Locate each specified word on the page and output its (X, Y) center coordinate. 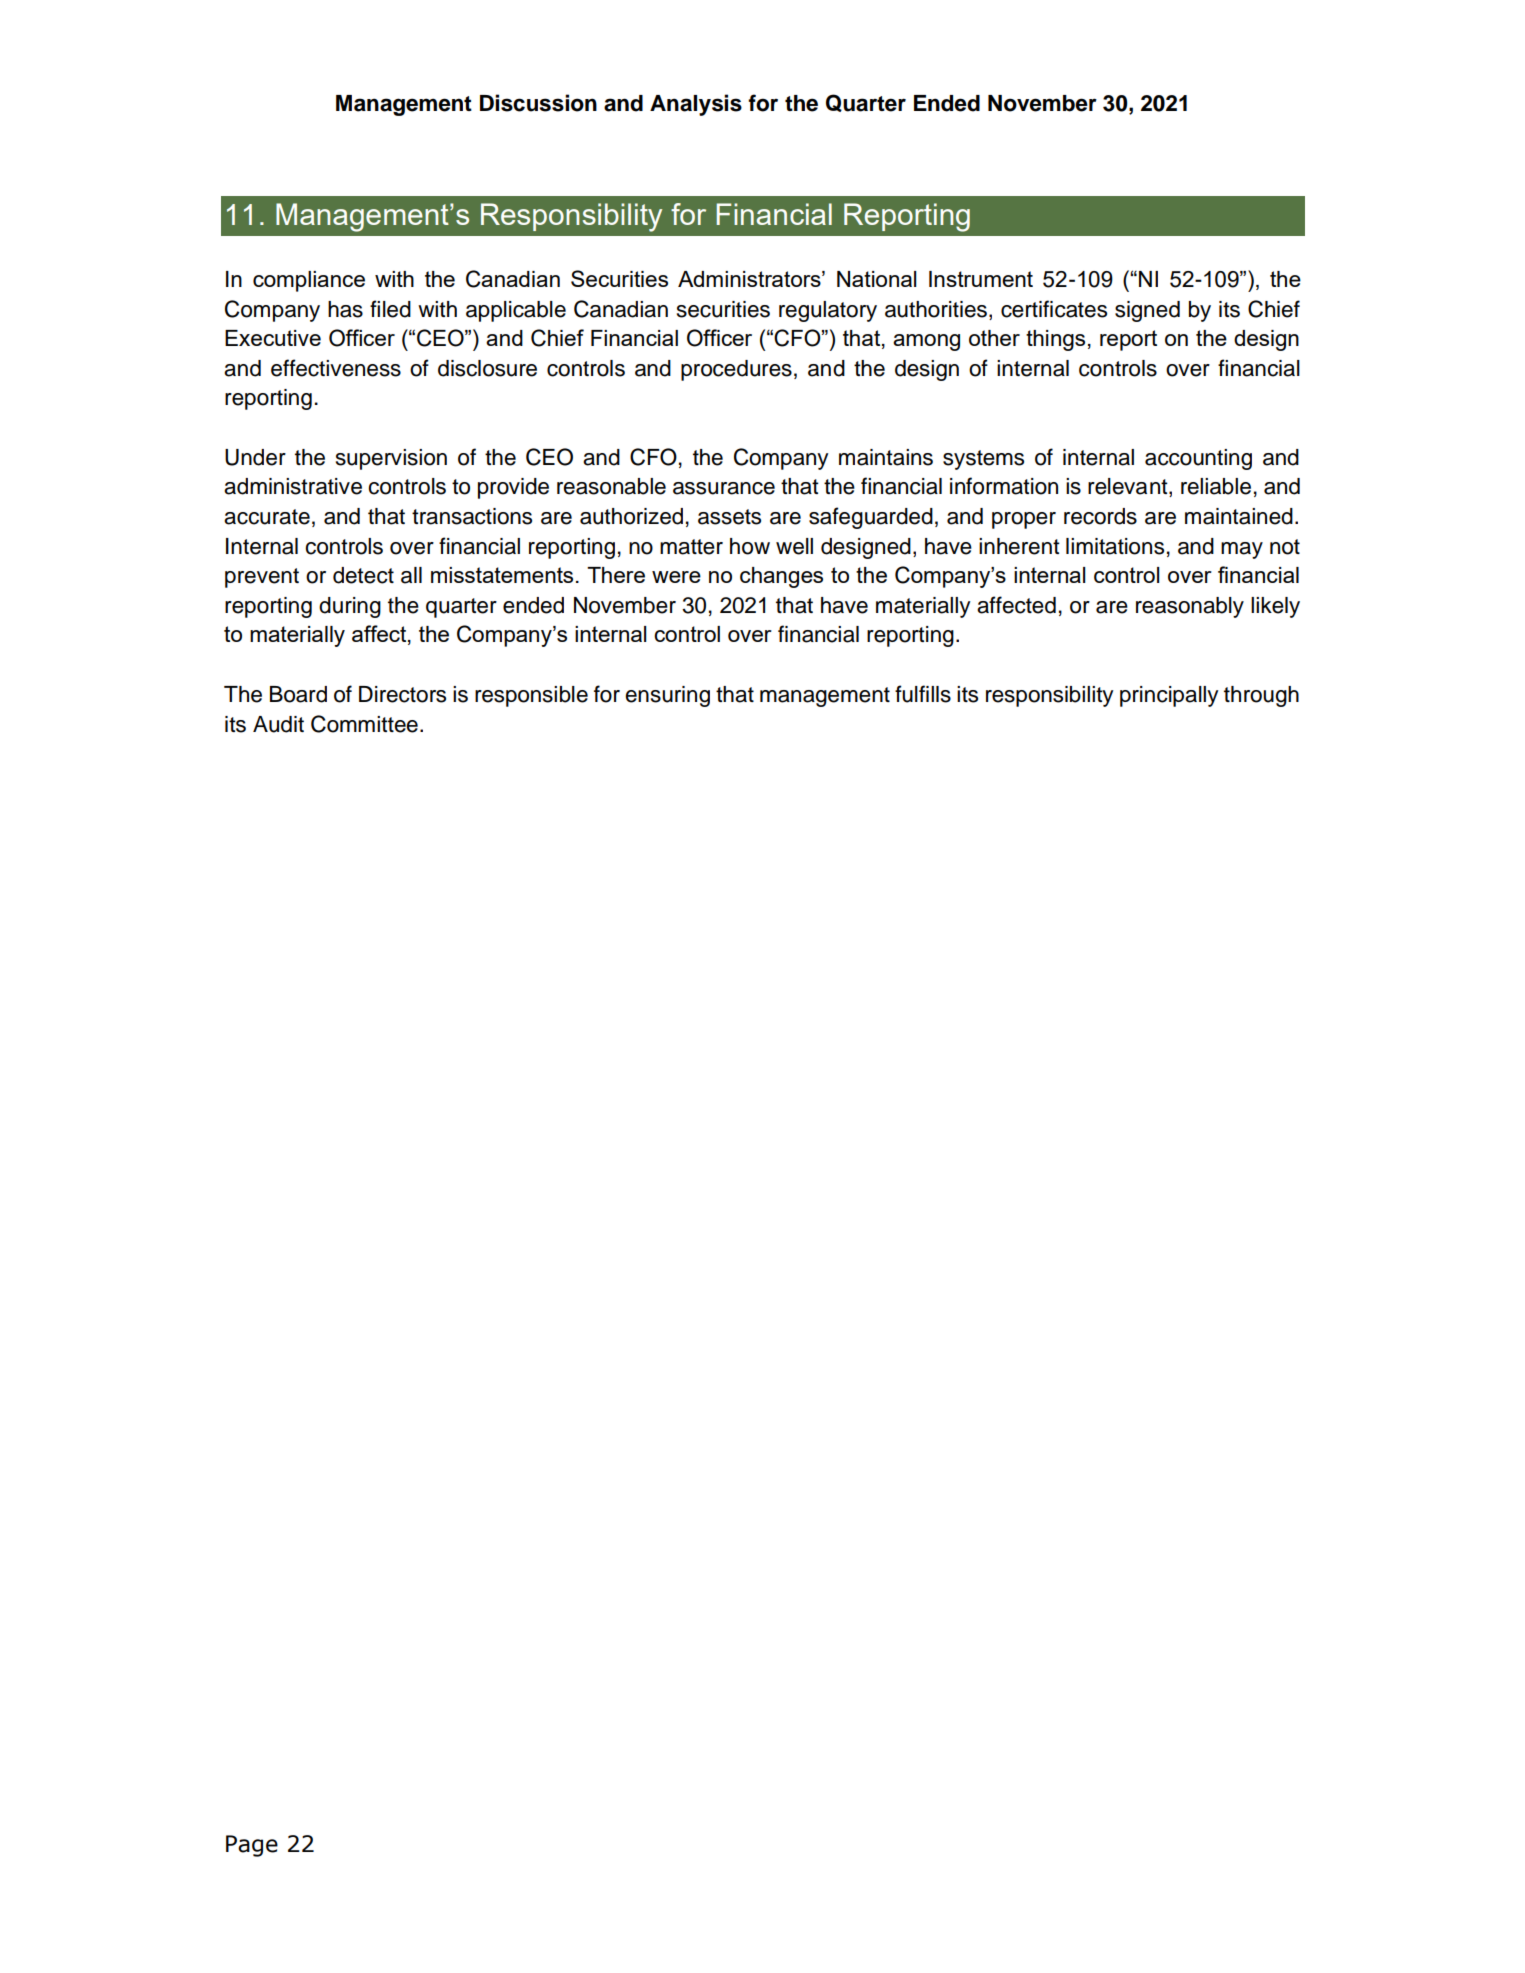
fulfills (923, 694)
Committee (364, 724)
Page (252, 1846)
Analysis (696, 105)
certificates (1054, 309)
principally (1169, 696)
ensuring (667, 696)
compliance (309, 281)
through (1261, 696)
